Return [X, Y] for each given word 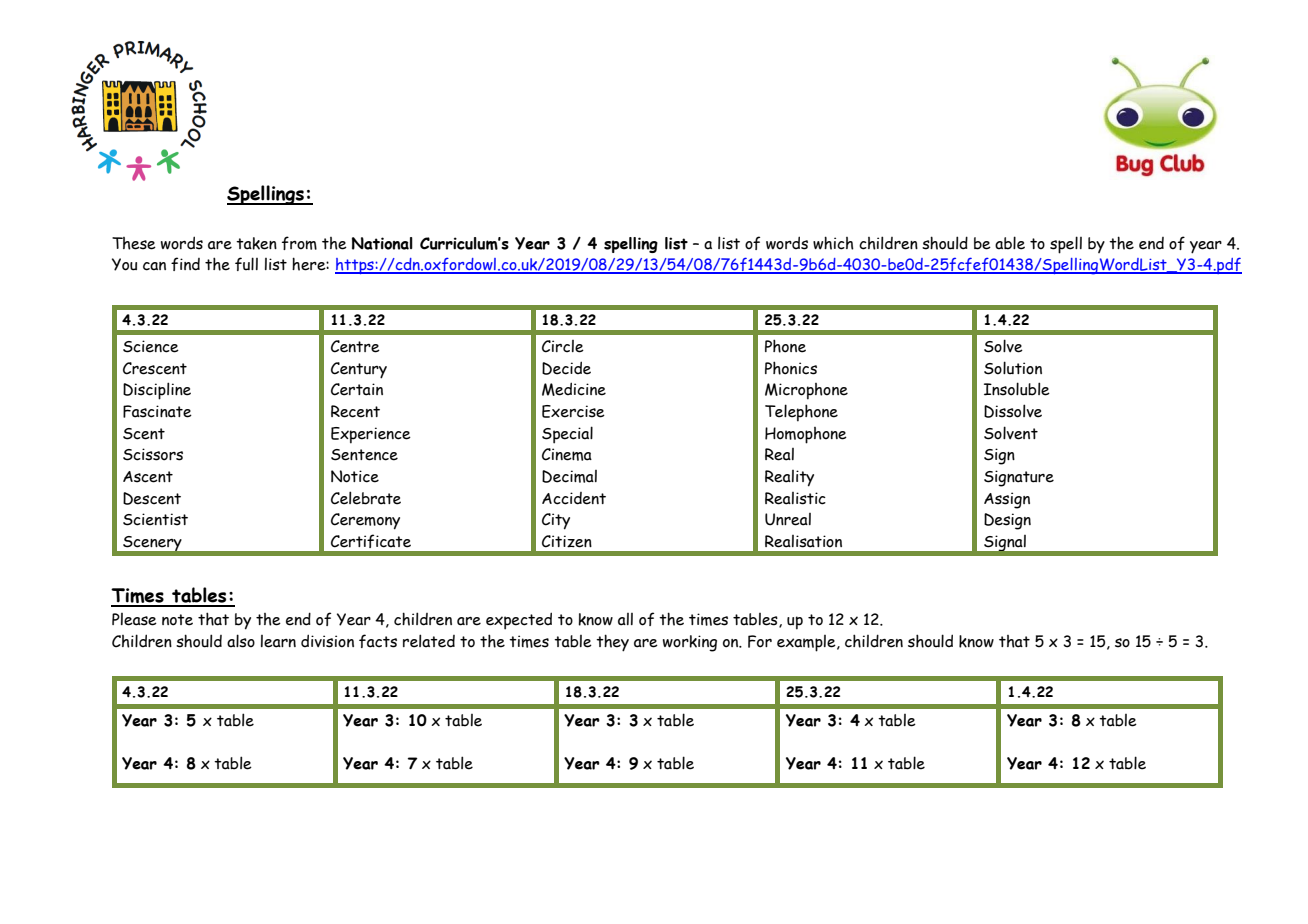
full [246, 264]
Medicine [574, 389]
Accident [574, 498]
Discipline [157, 391]
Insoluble [1017, 389]
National [382, 243]
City [556, 521]
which [833, 243]
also [241, 641]
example [807, 643]
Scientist [155, 519]
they [612, 643]
